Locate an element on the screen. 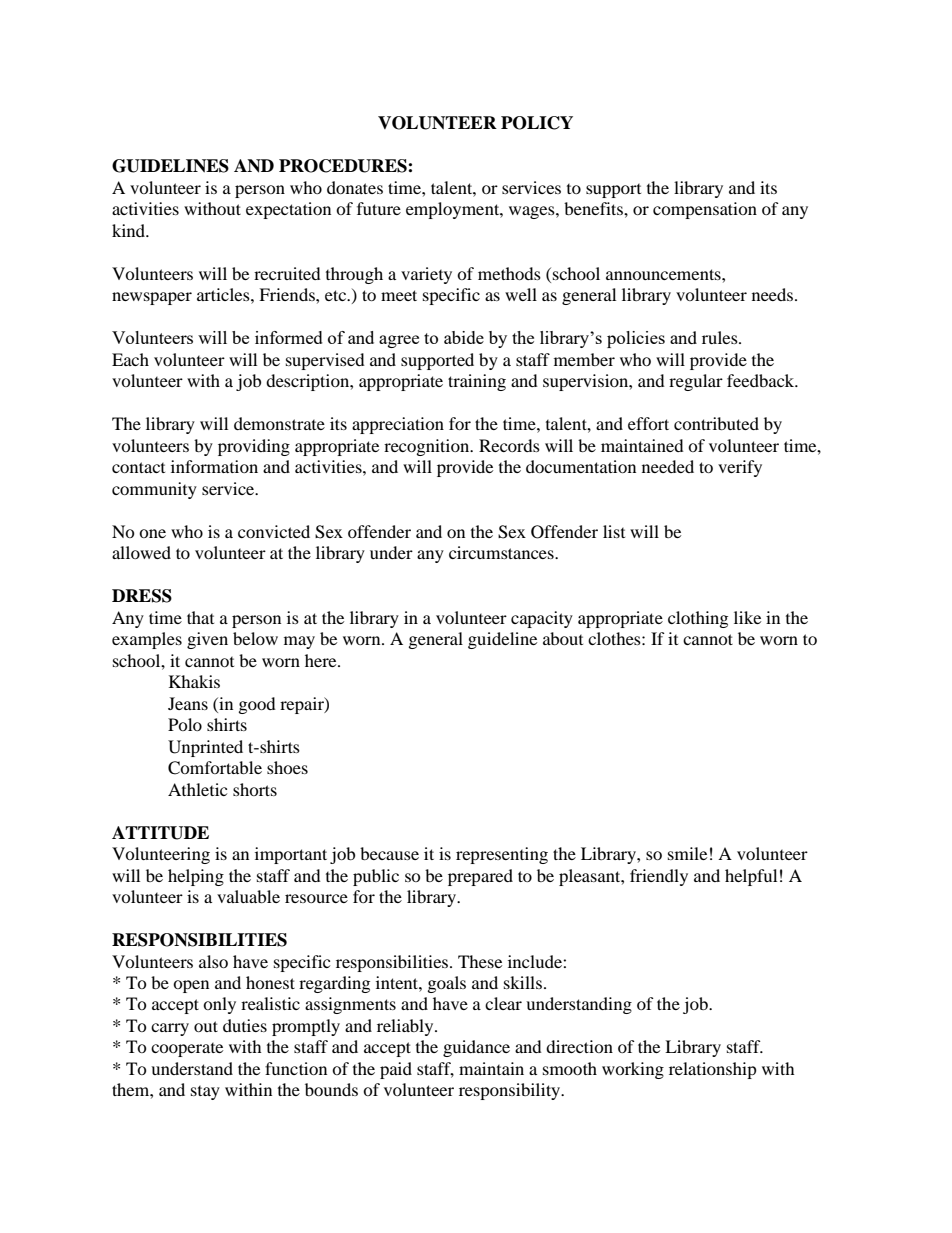 The width and height of the screenshot is (952, 1233). ATTITUDE is located at coordinates (160, 833).
